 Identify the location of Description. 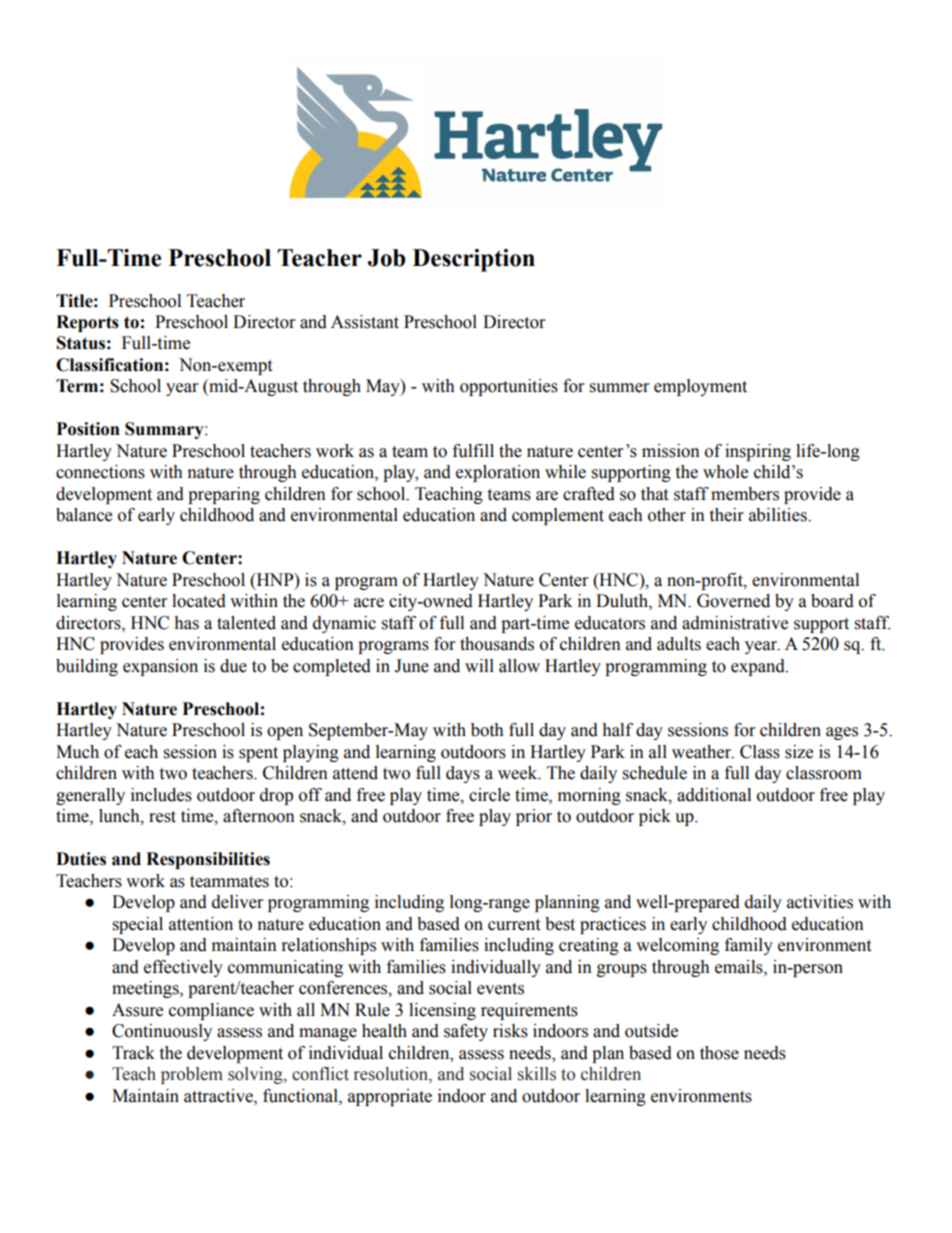
(474, 260).
